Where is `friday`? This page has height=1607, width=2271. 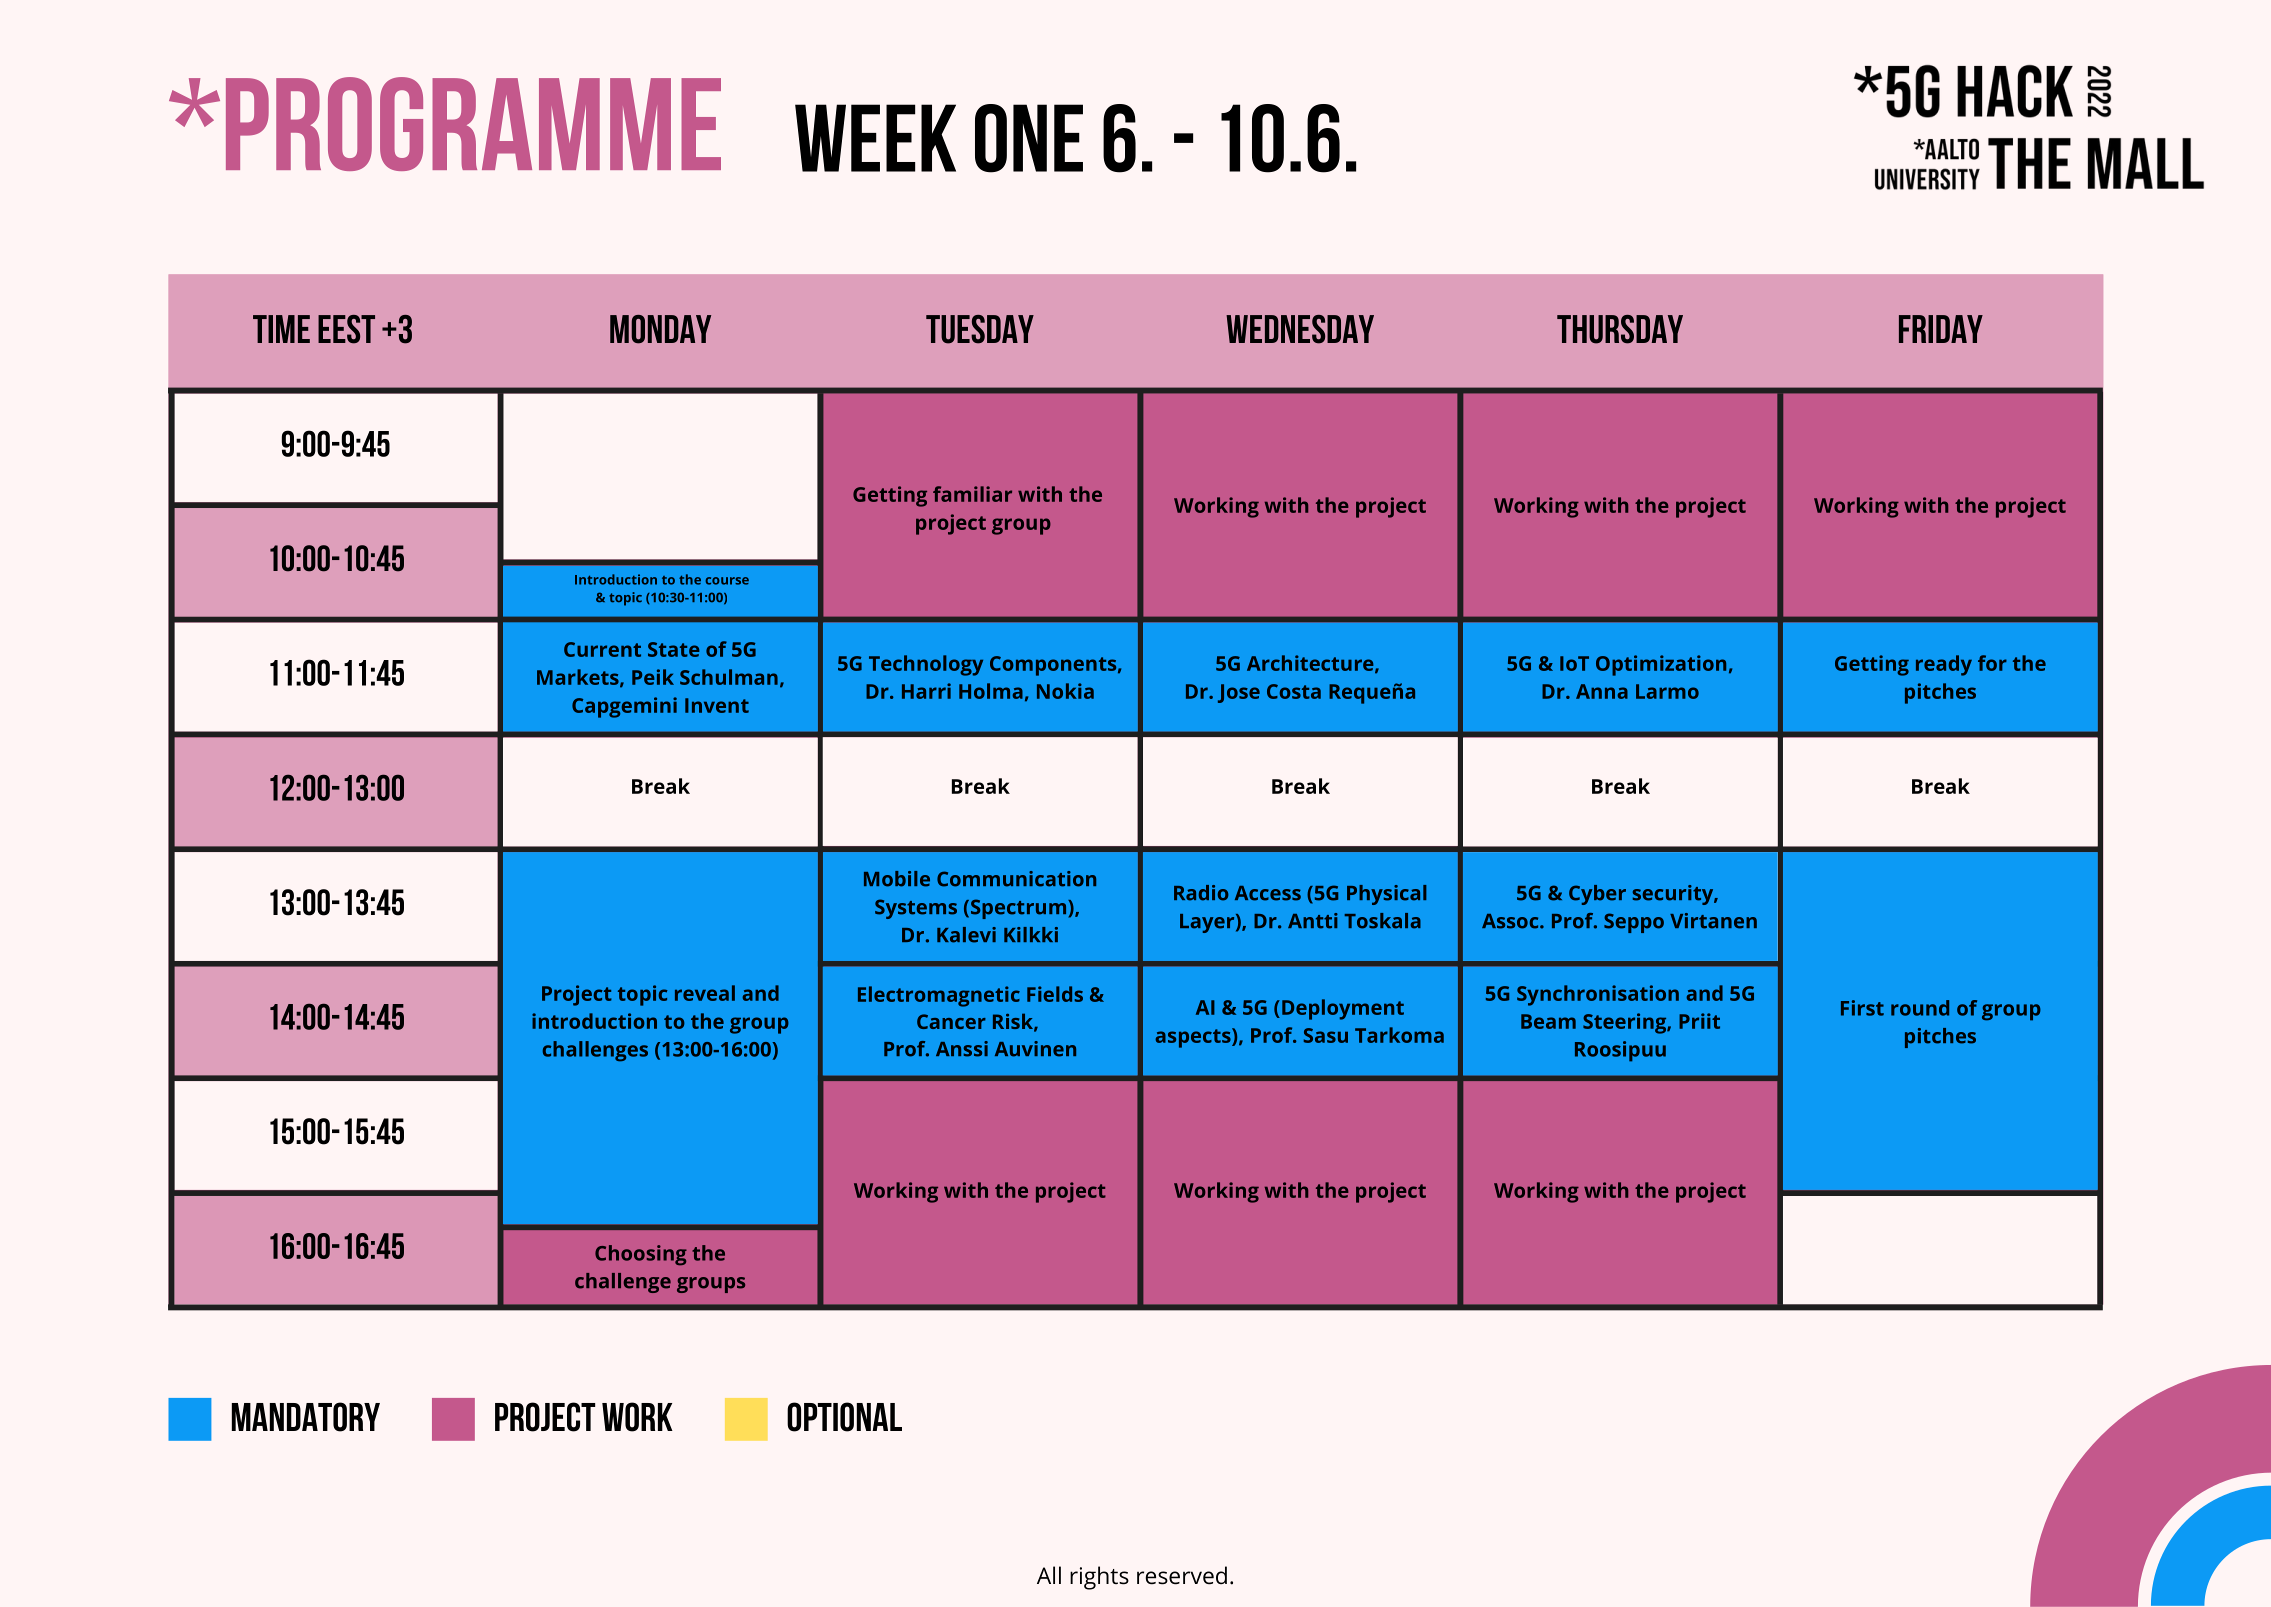 friday is located at coordinates (1941, 329).
